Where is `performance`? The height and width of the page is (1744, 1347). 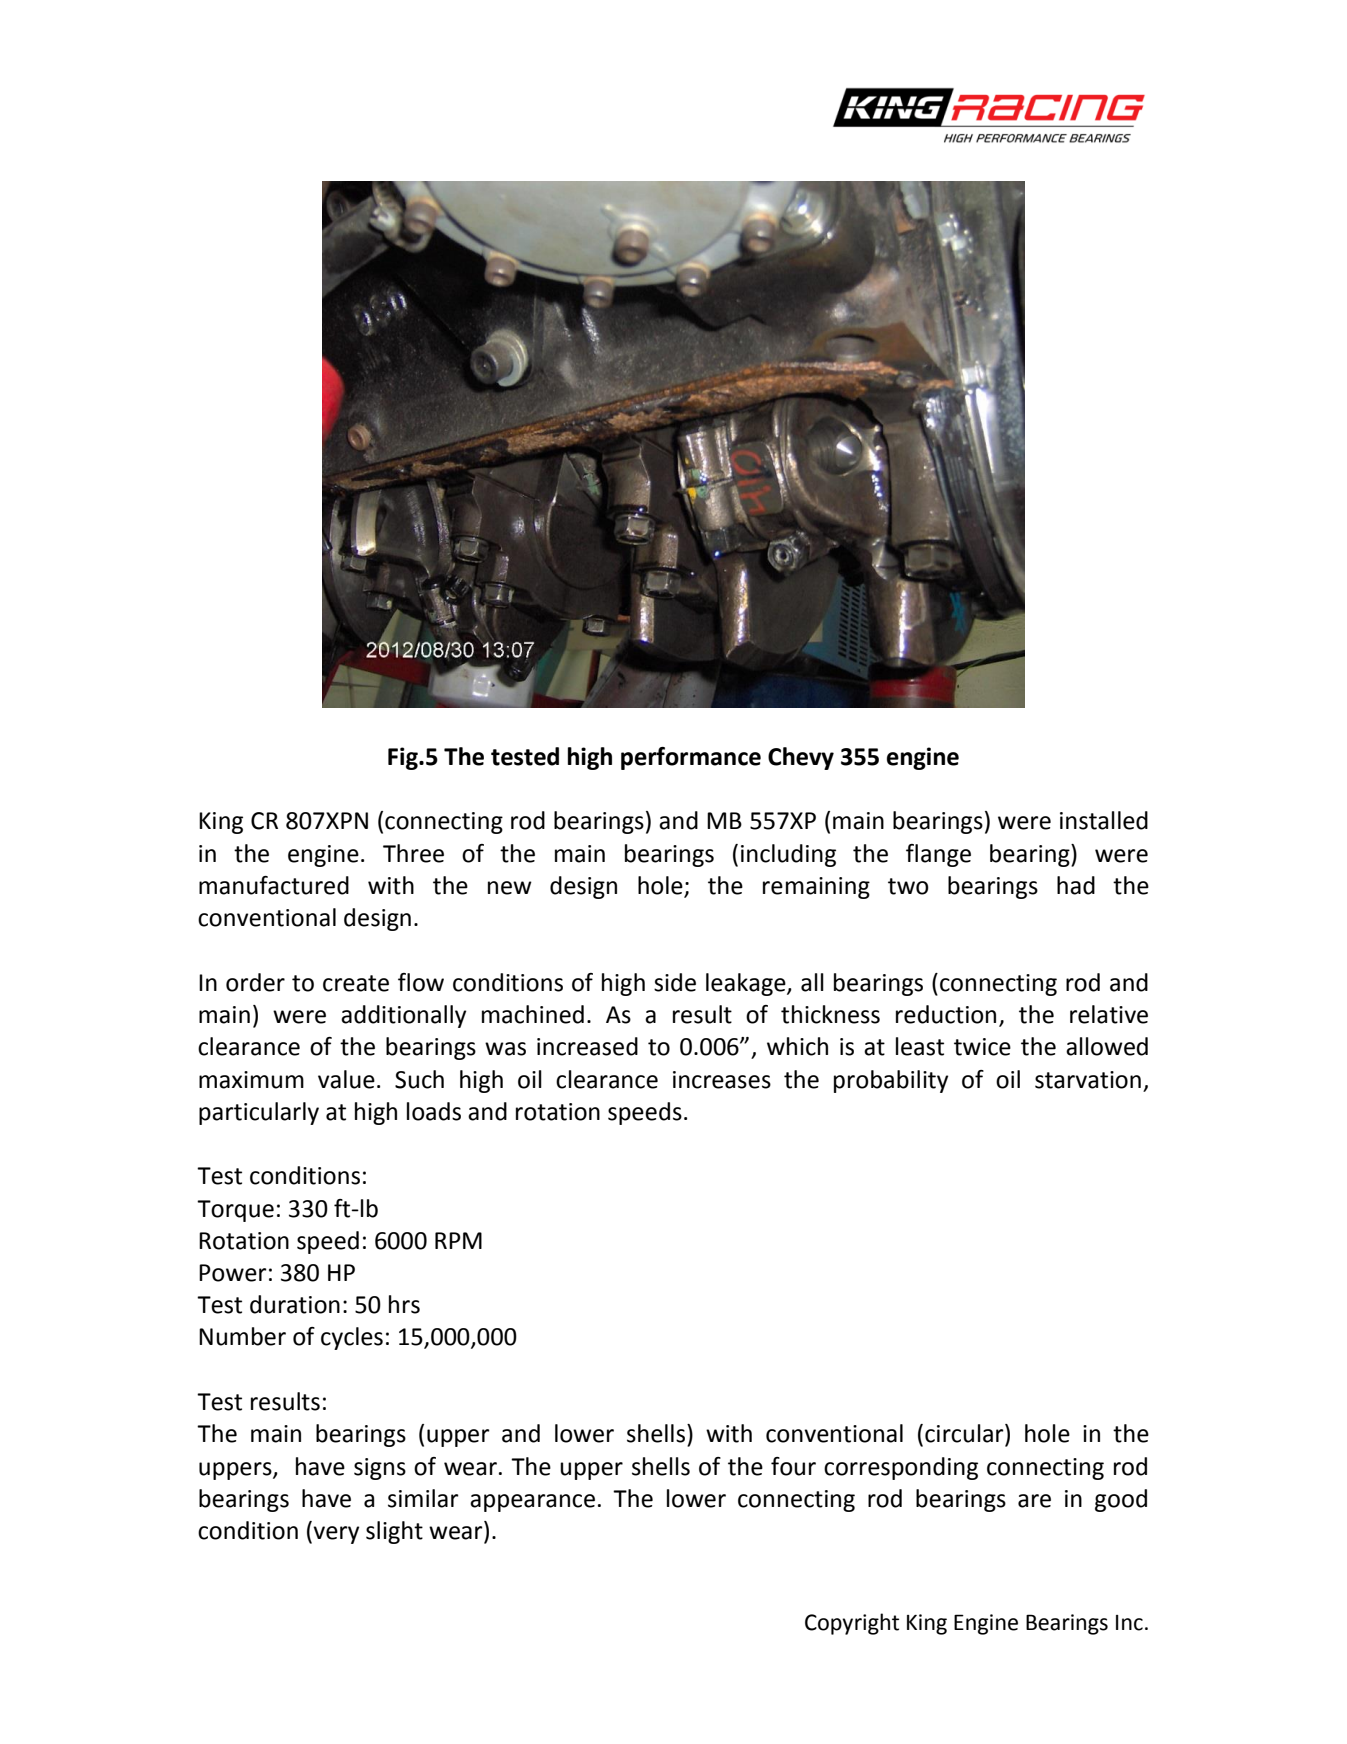 performance is located at coordinates (691, 758).
